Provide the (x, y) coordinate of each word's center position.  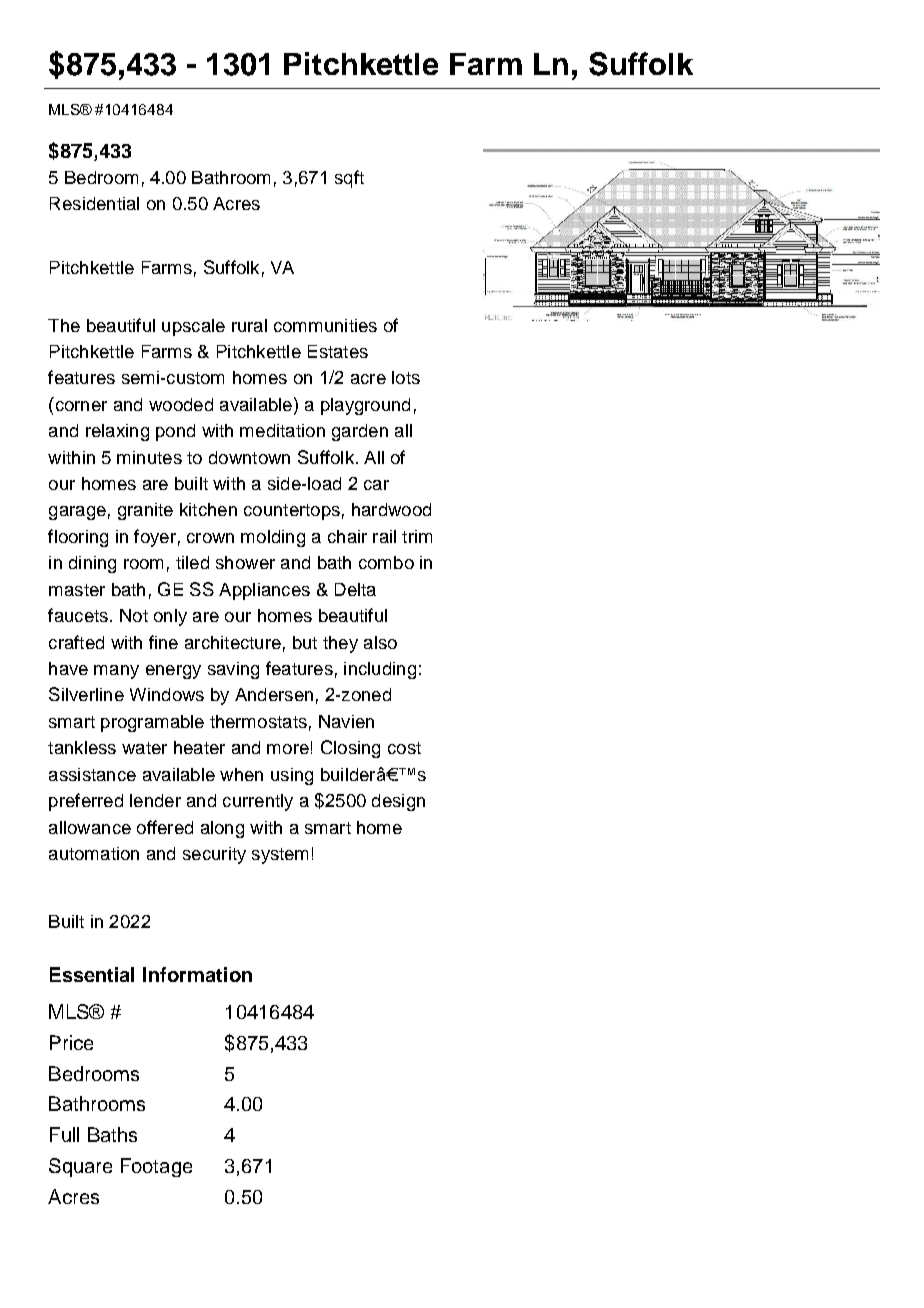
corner (81, 406)
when (241, 774)
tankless (82, 747)
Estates (338, 351)
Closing (350, 749)
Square (80, 1167)
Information (197, 974)
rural (249, 325)
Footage (156, 1167)
